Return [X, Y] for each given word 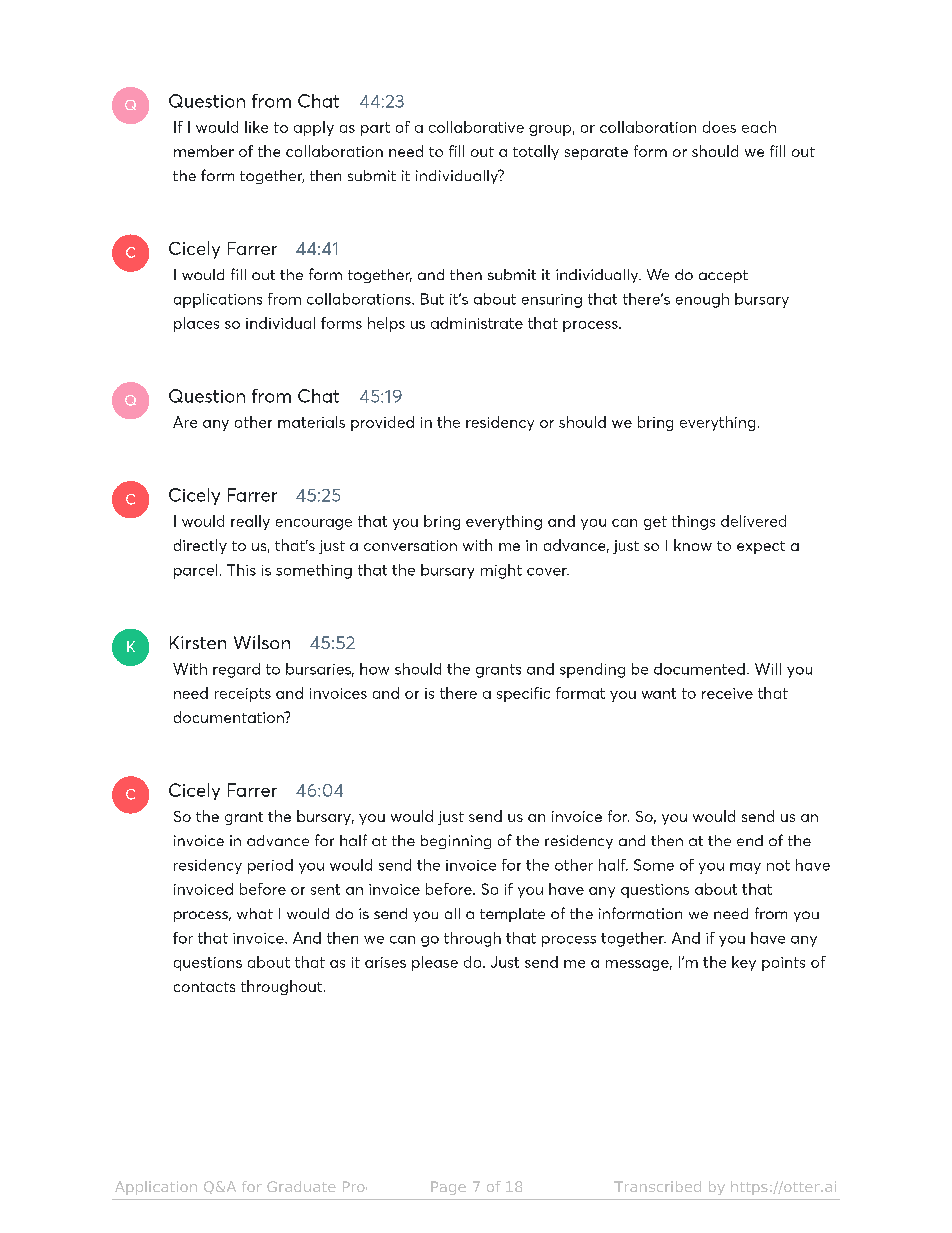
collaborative [476, 127]
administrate [477, 323]
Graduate [301, 1186]
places [196, 324]
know [693, 545]
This [241, 570]
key [744, 963]
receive [727, 693]
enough [702, 300]
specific [523, 694]
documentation [230, 717]
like [256, 127]
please [435, 963]
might [501, 571]
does [719, 127]
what [255, 913]
